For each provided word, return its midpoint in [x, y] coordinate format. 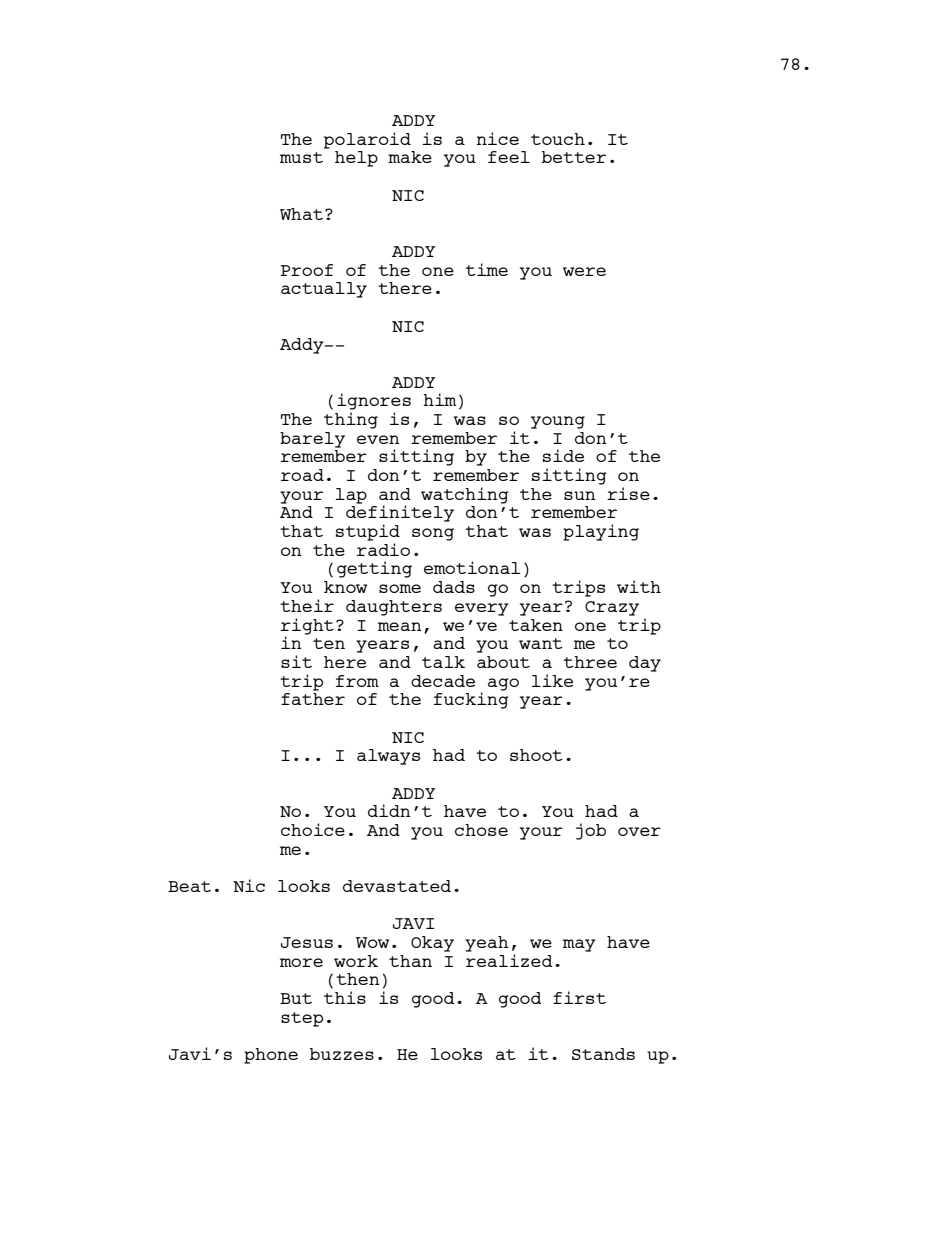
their [307, 605]
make [410, 157]
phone [271, 1056]
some [400, 588]
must [301, 157]
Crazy [612, 608]
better [574, 157]
